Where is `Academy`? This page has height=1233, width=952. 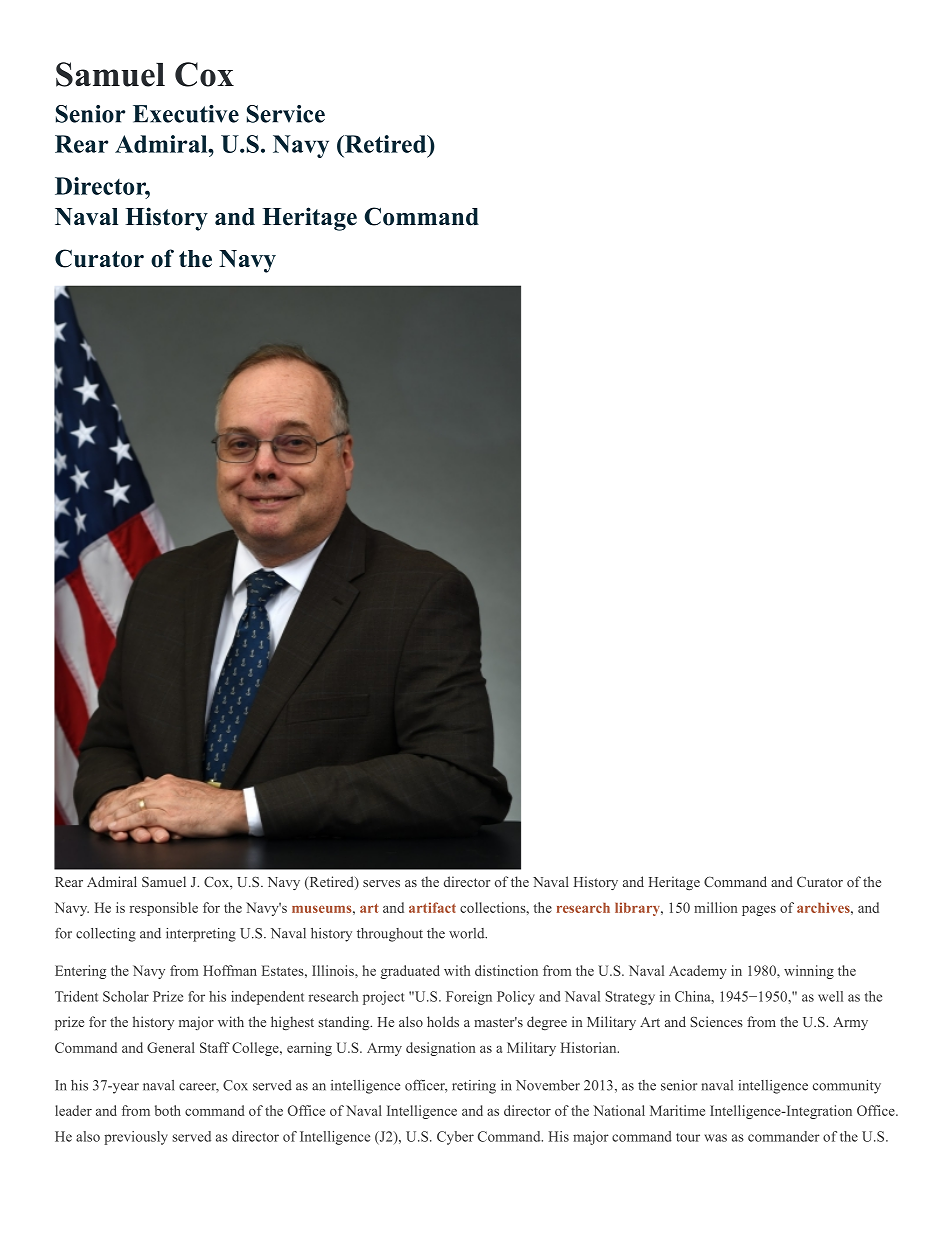 Academy is located at coordinates (698, 972).
